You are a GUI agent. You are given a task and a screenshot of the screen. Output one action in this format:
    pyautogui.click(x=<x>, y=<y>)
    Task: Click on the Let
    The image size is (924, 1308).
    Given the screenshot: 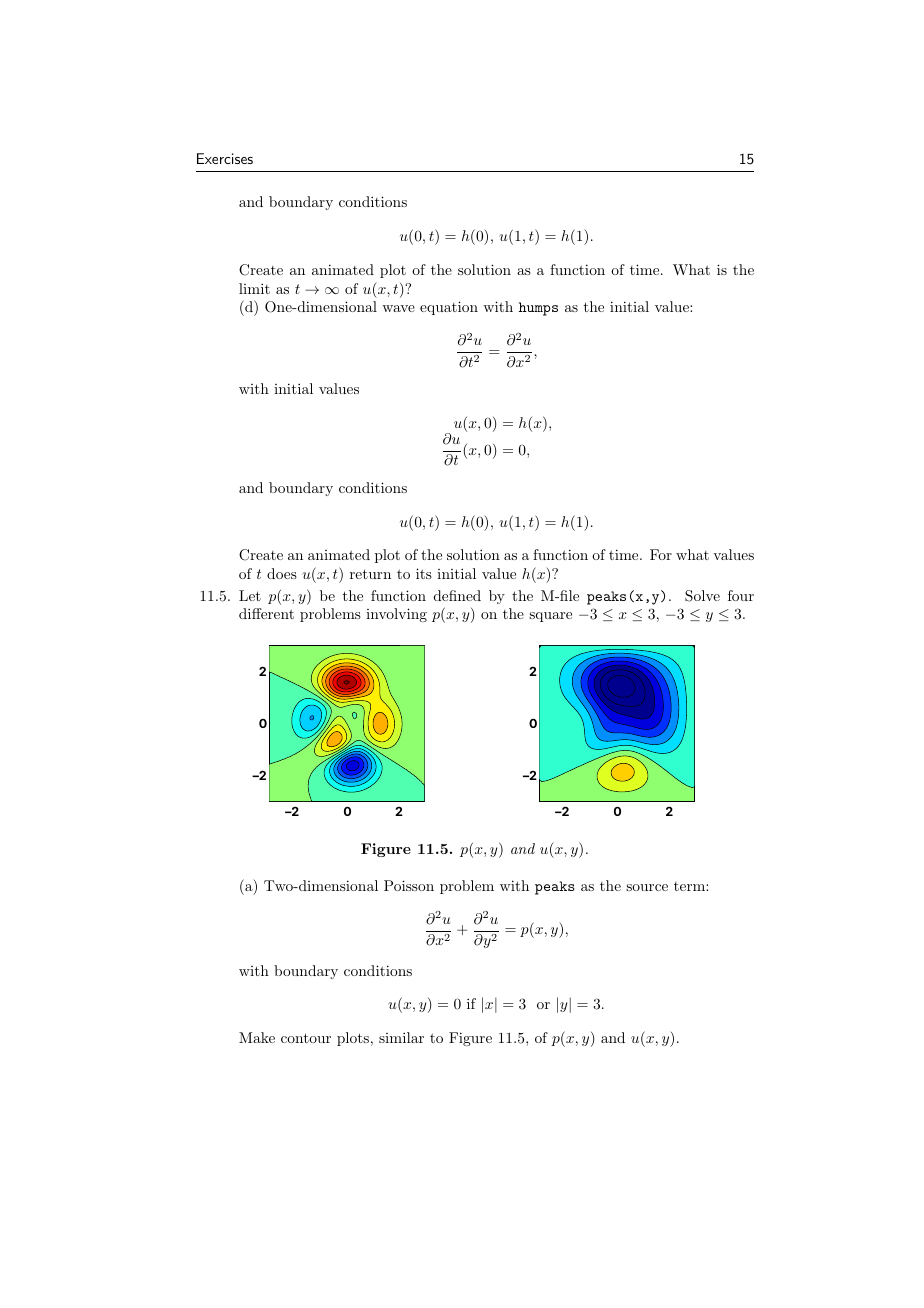 What is the action you would take?
    pyautogui.click(x=250, y=595)
